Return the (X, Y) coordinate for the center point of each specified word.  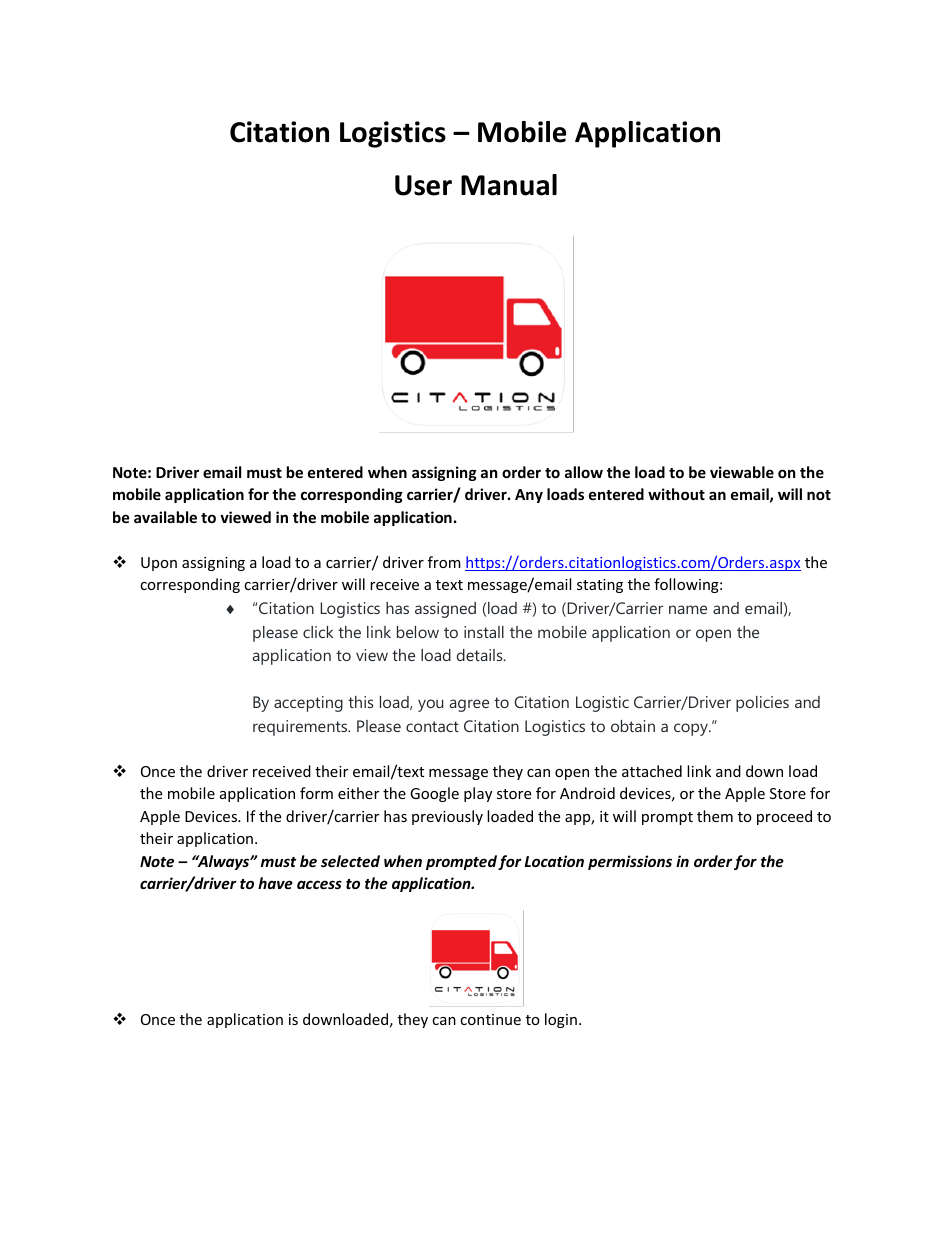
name (688, 609)
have (275, 883)
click (318, 632)
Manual (509, 185)
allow (584, 472)
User (423, 185)
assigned (445, 610)
